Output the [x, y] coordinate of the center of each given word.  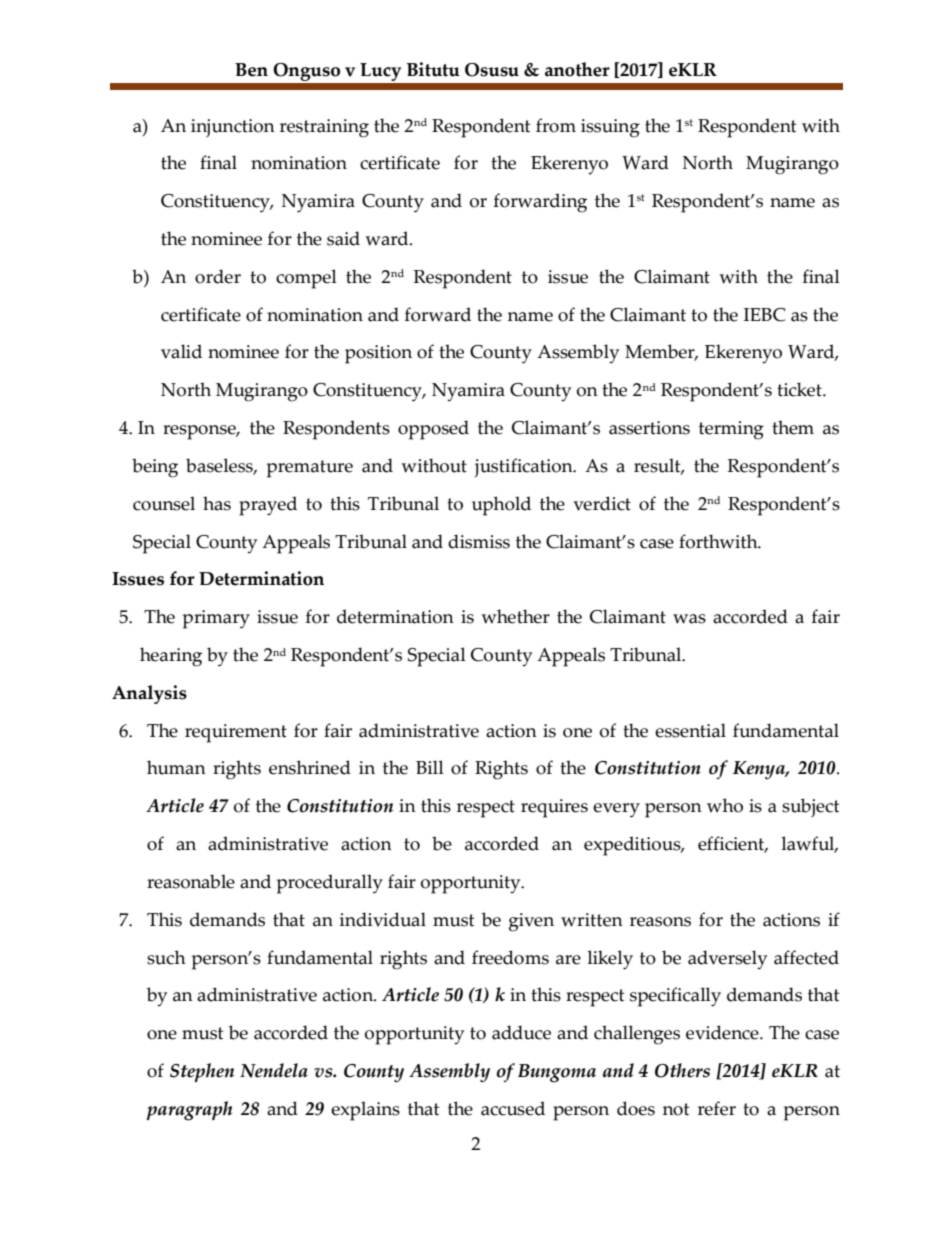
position [378, 354]
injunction [233, 128]
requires [554, 808]
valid [181, 351]
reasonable [191, 881]
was [689, 619]
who [725, 805]
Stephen [202, 1072]
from [556, 125]
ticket [800, 389]
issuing [610, 128]
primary [216, 619]
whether [515, 616]
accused [513, 1108]
